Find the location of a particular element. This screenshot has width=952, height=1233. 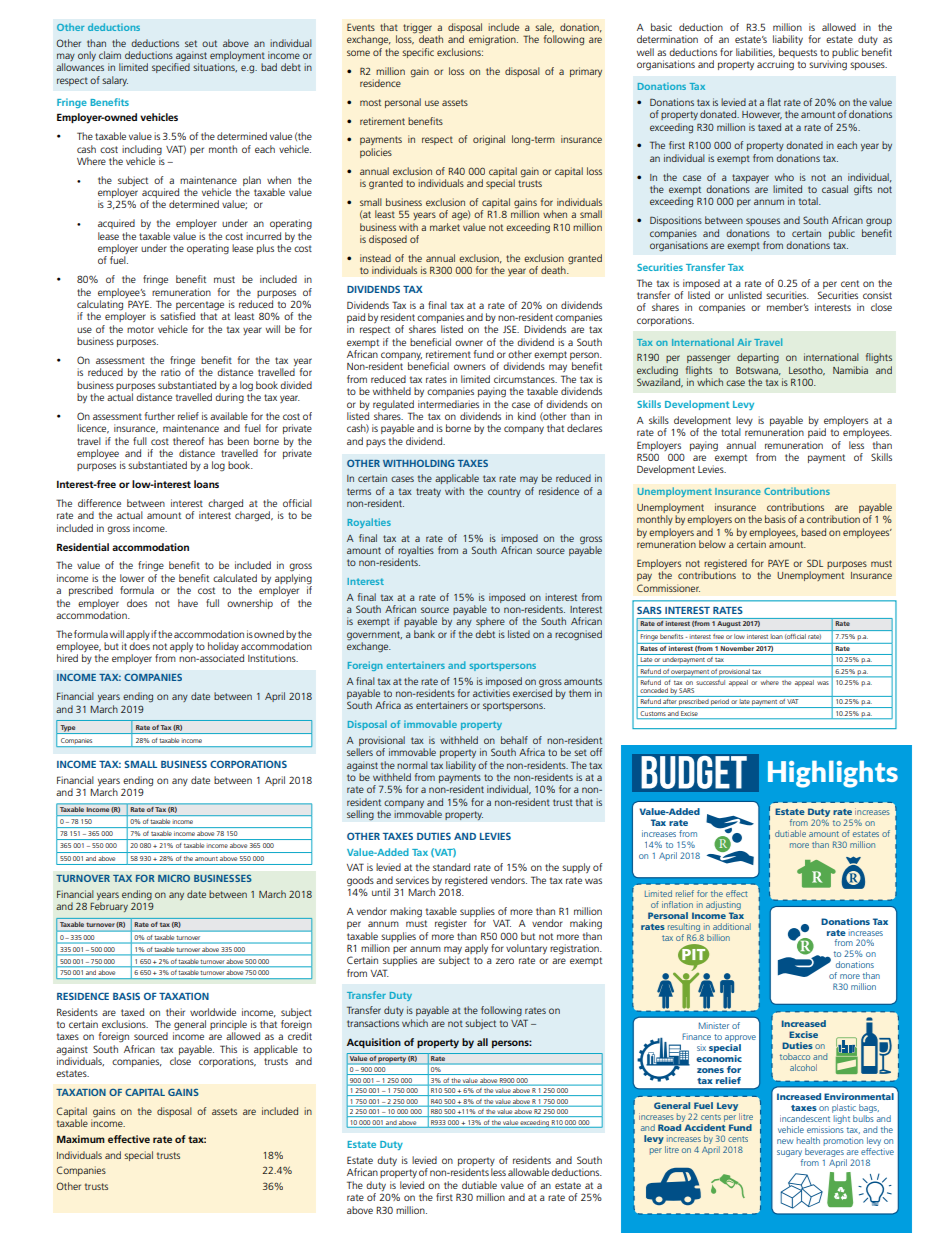

allowable is located at coordinates (528, 1172).
